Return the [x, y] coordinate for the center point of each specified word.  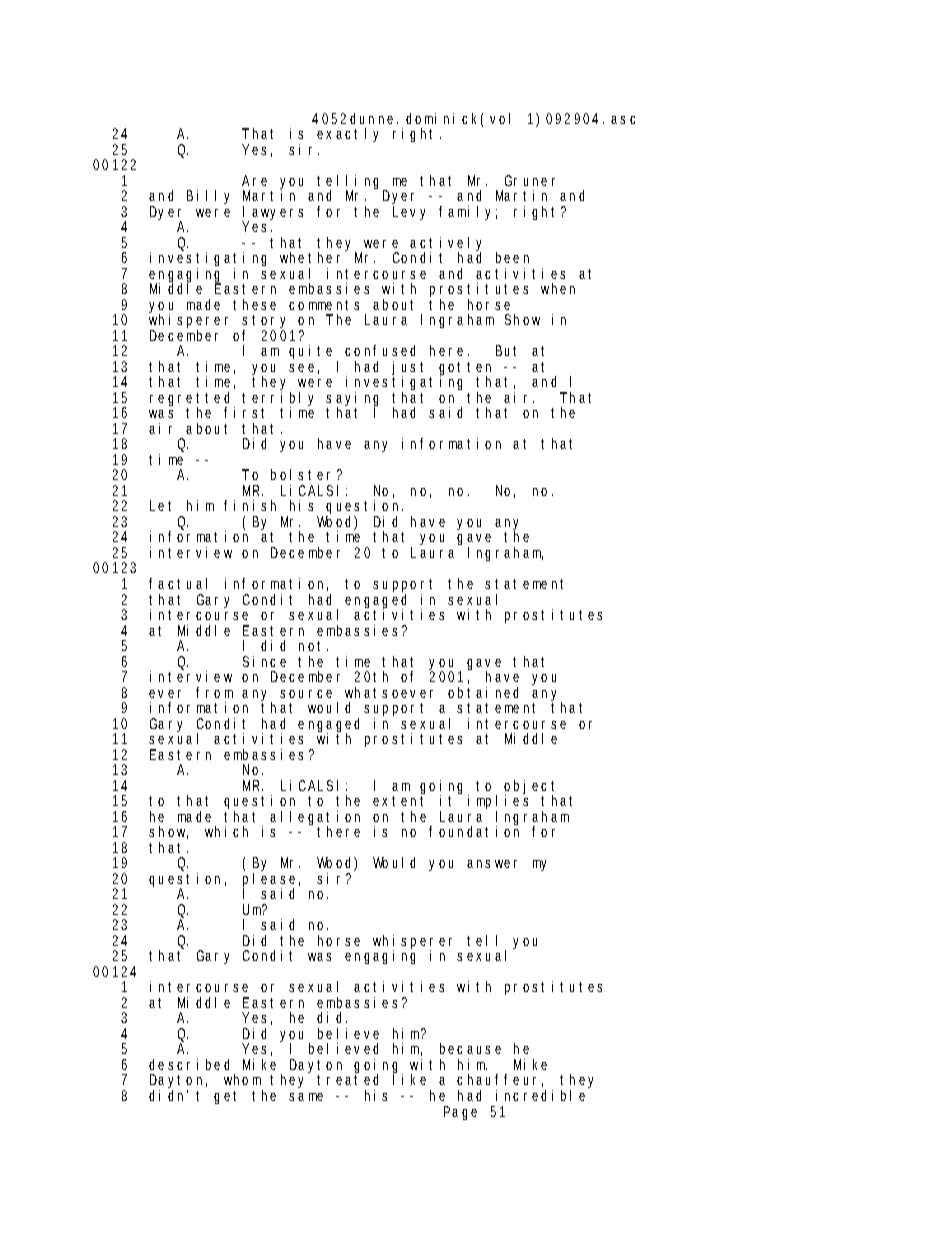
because [470, 1048]
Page [460, 1113]
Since [264, 661]
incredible [540, 1095]
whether [310, 257]
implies [498, 802]
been [512, 257]
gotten [465, 370]
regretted [189, 401]
